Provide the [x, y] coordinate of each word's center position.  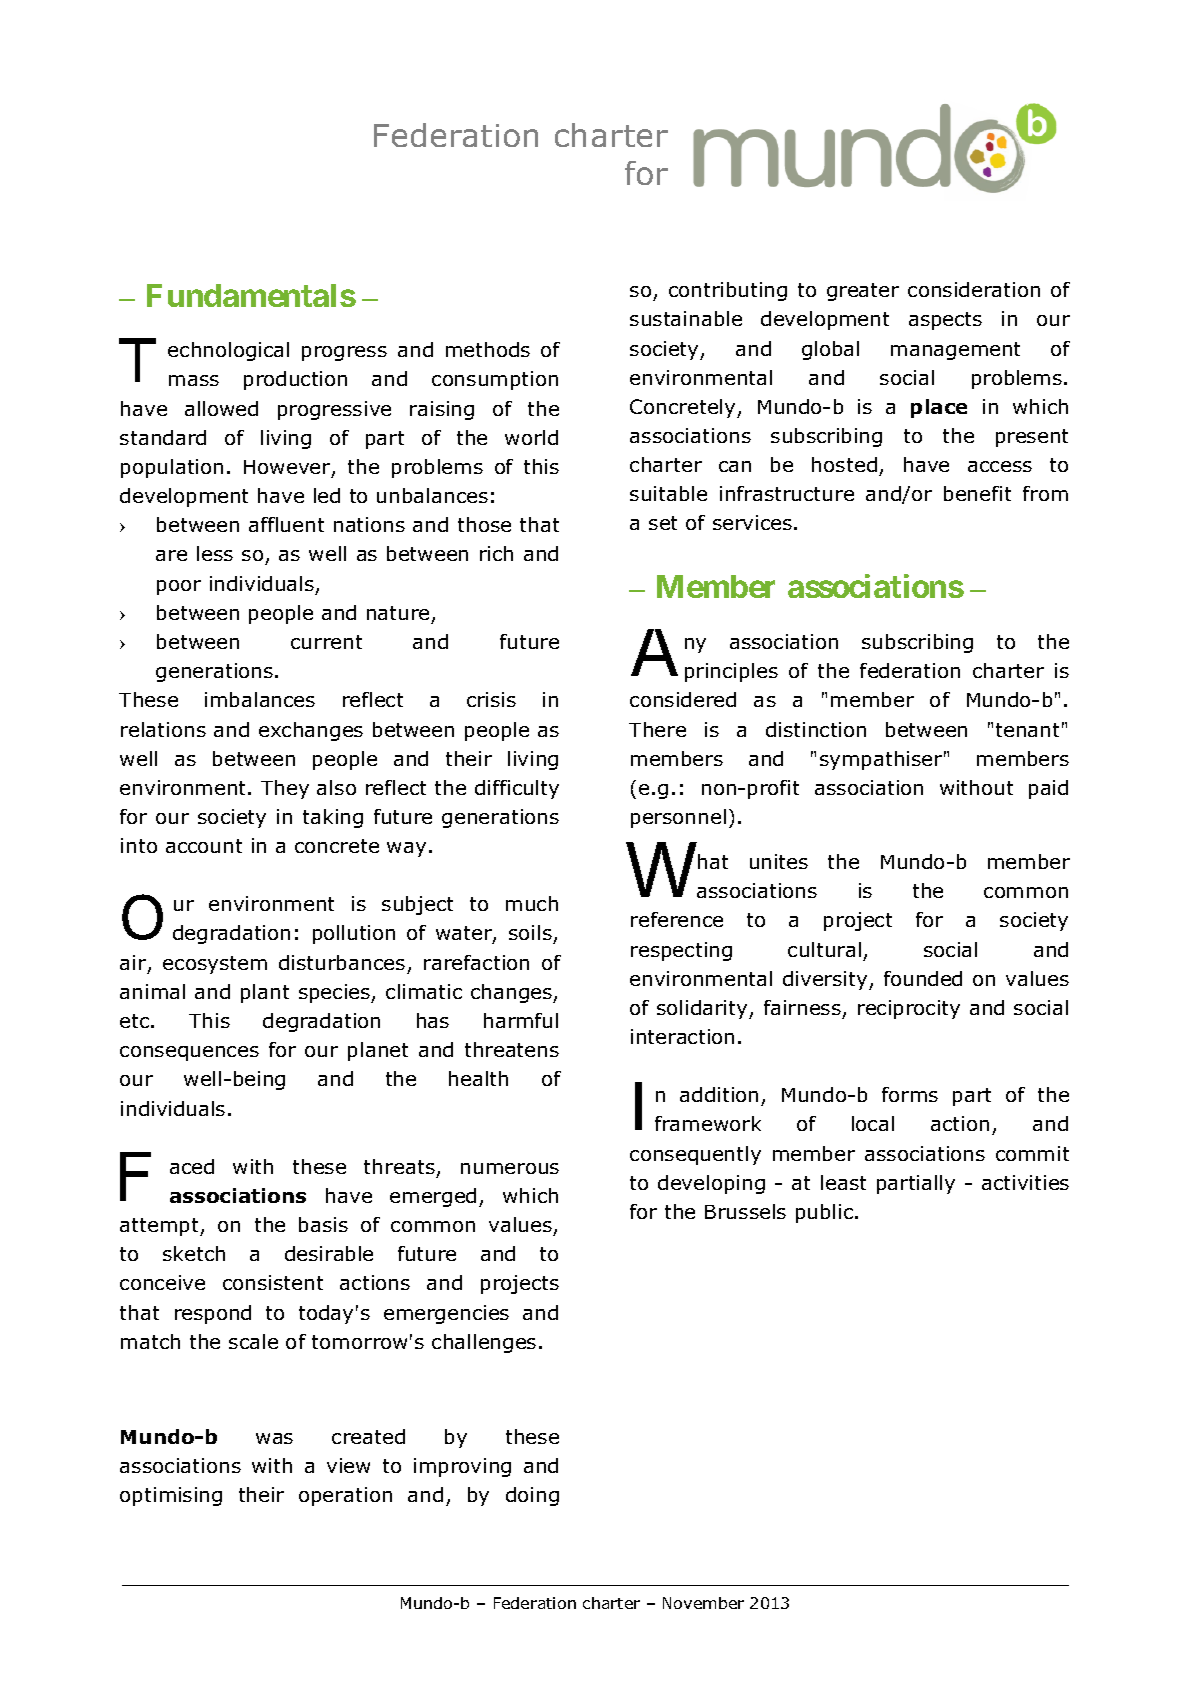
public [824, 1213]
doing [532, 1496]
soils [531, 934]
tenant [1027, 730]
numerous [510, 1168]
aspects [945, 321]
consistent [273, 1282]
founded [923, 978]
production [295, 380]
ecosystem [215, 965]
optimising [171, 1496]
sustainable [686, 318]
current [326, 642]
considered [683, 699]
